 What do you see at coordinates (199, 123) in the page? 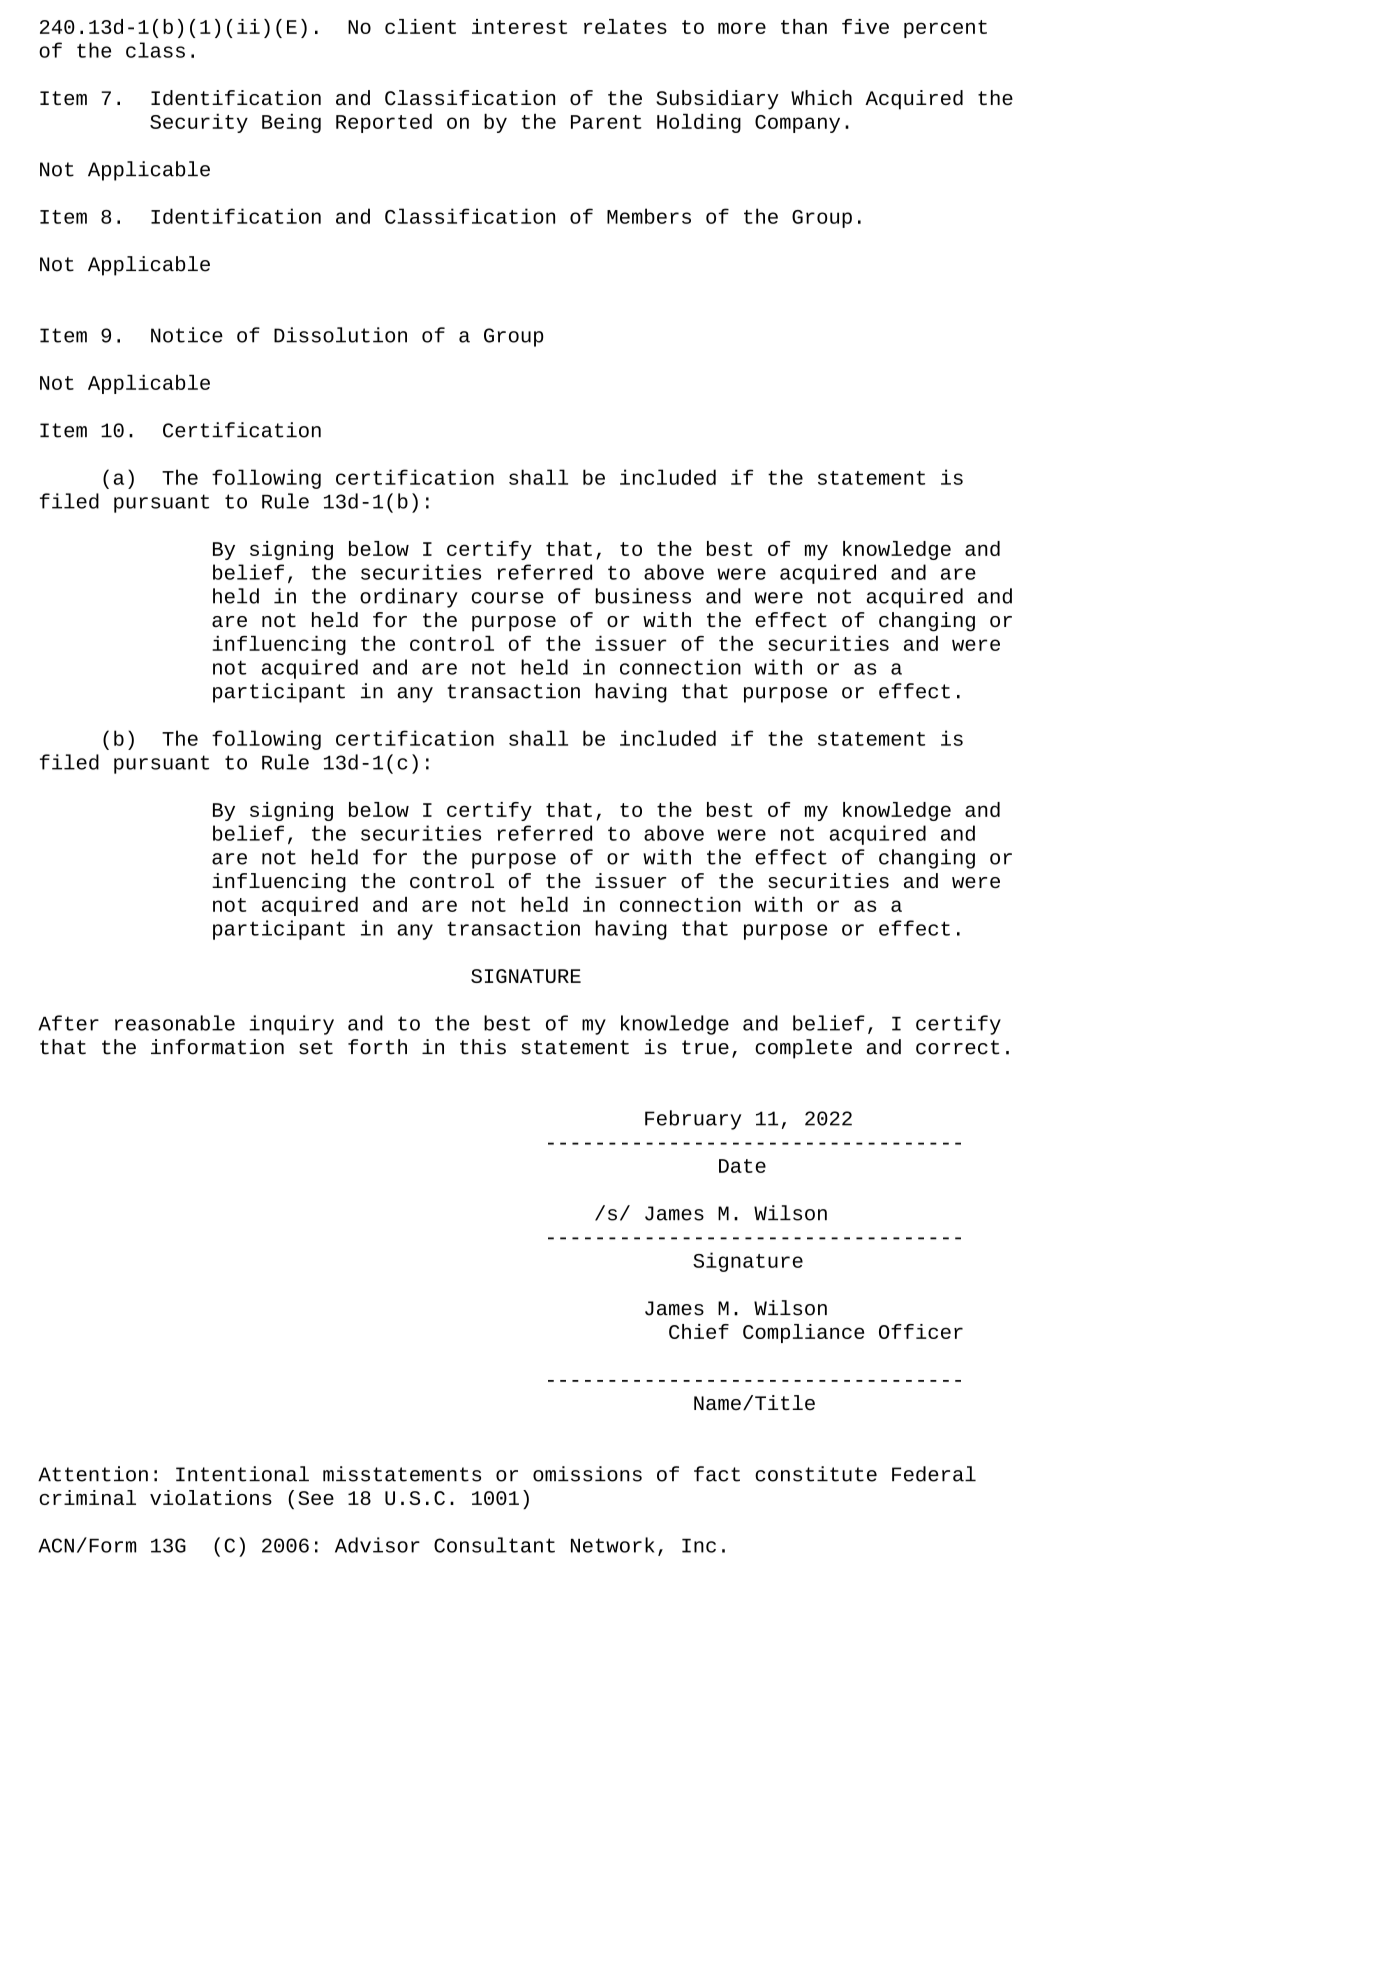
I see `Security` at bounding box center [199, 123].
